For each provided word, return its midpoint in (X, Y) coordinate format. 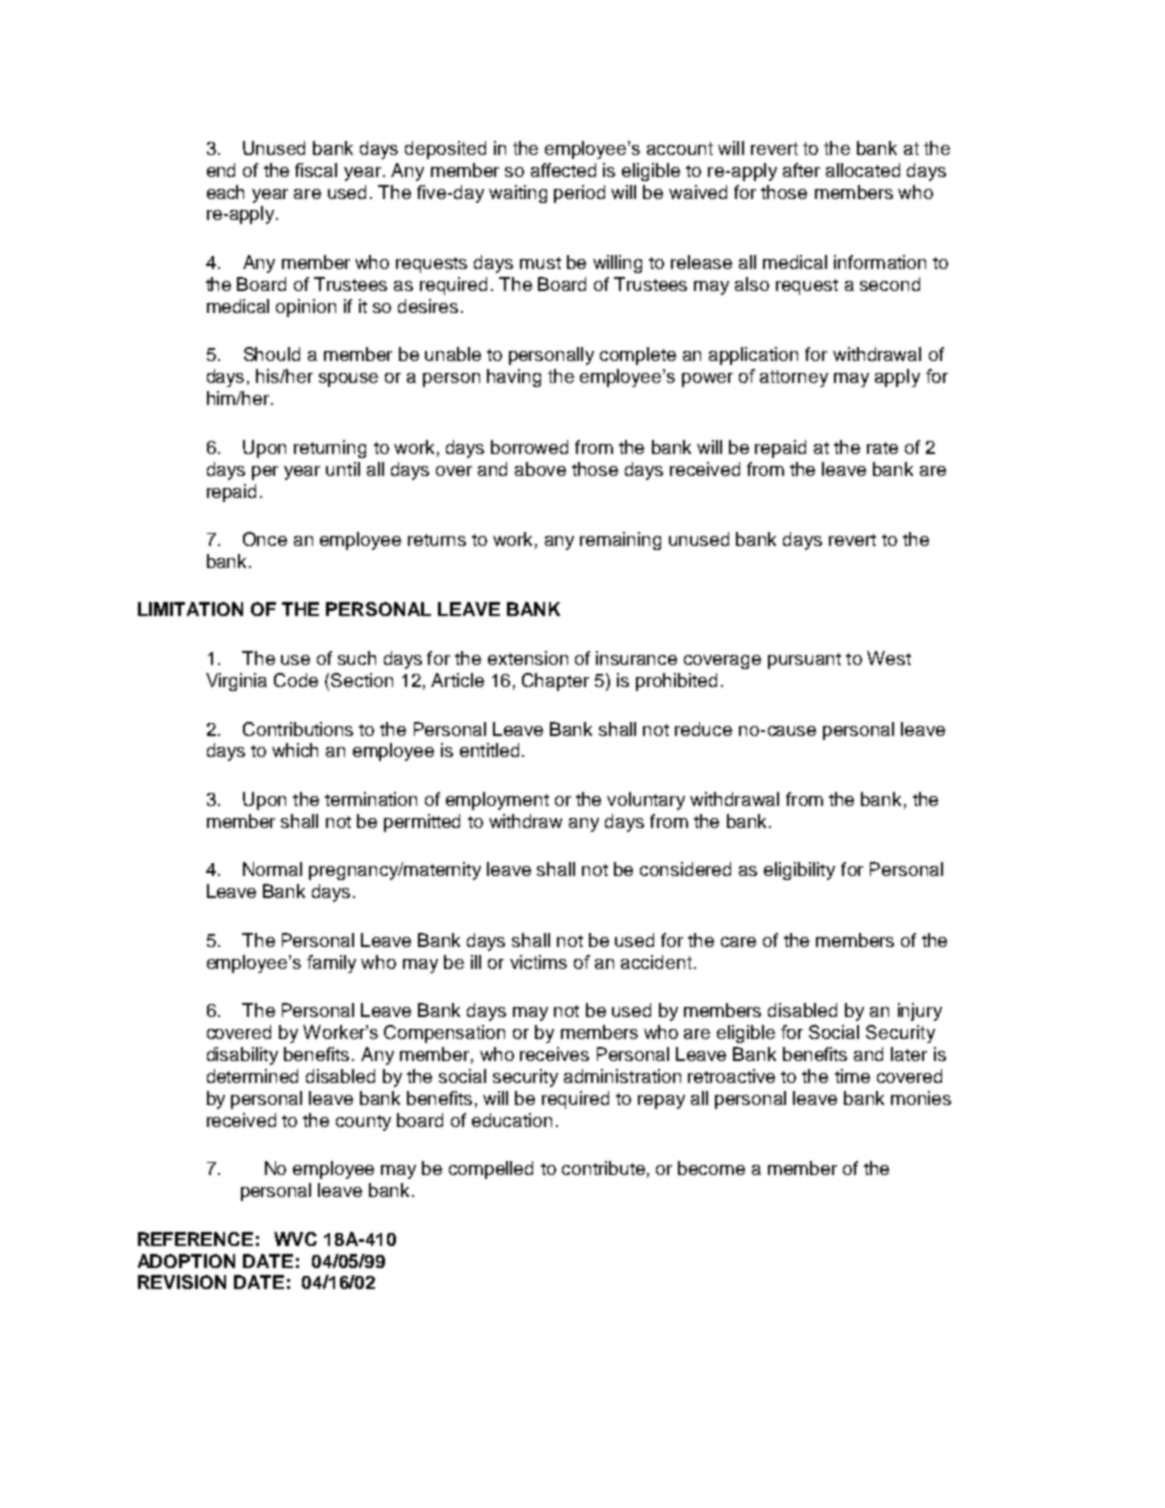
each (225, 192)
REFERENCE (195, 1239)
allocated (863, 170)
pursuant (804, 661)
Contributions (298, 729)
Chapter (555, 682)
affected (563, 170)
